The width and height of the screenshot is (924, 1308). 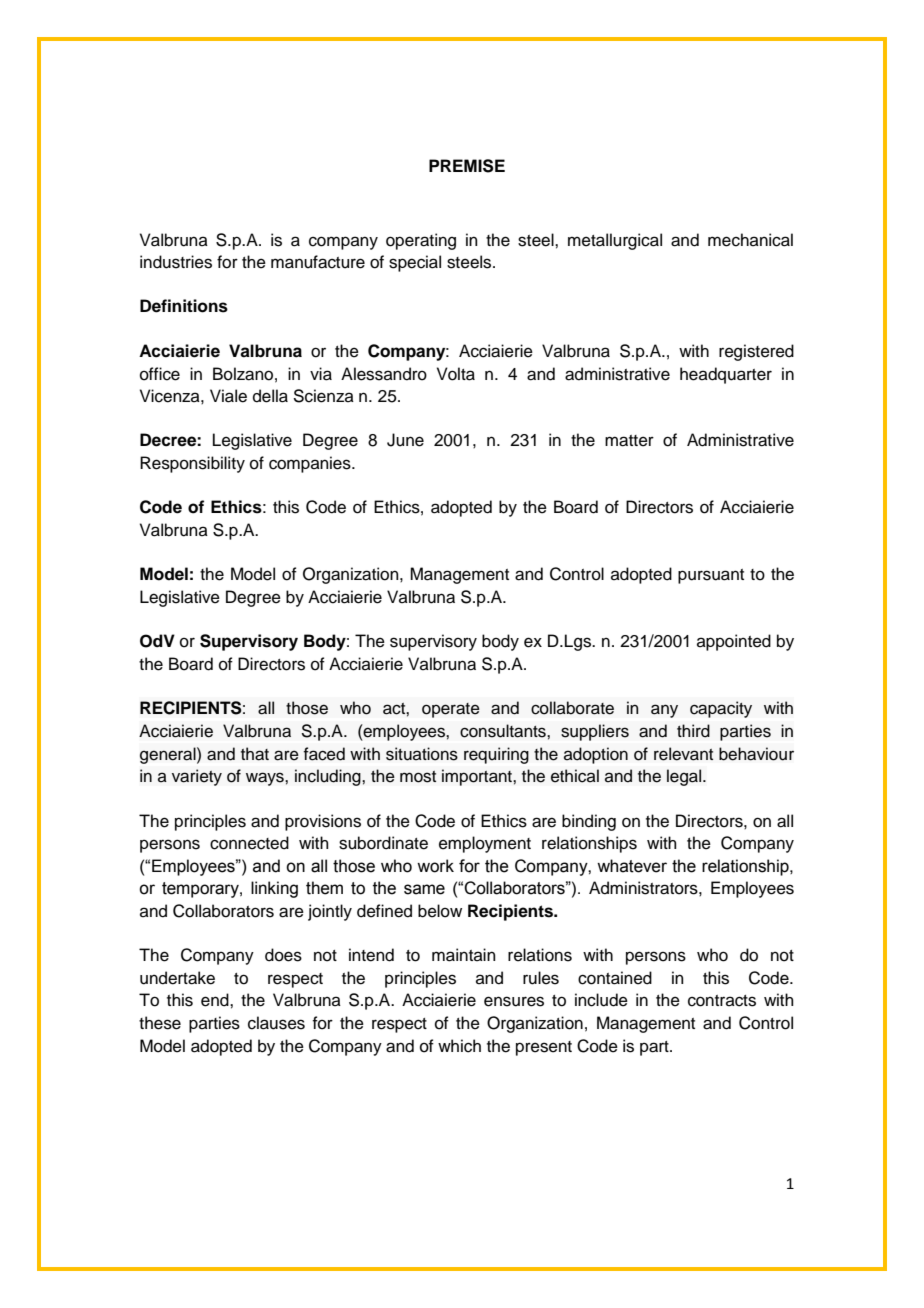 What do you see at coordinates (711, 576) in the screenshot?
I see `pursuant` at bounding box center [711, 576].
